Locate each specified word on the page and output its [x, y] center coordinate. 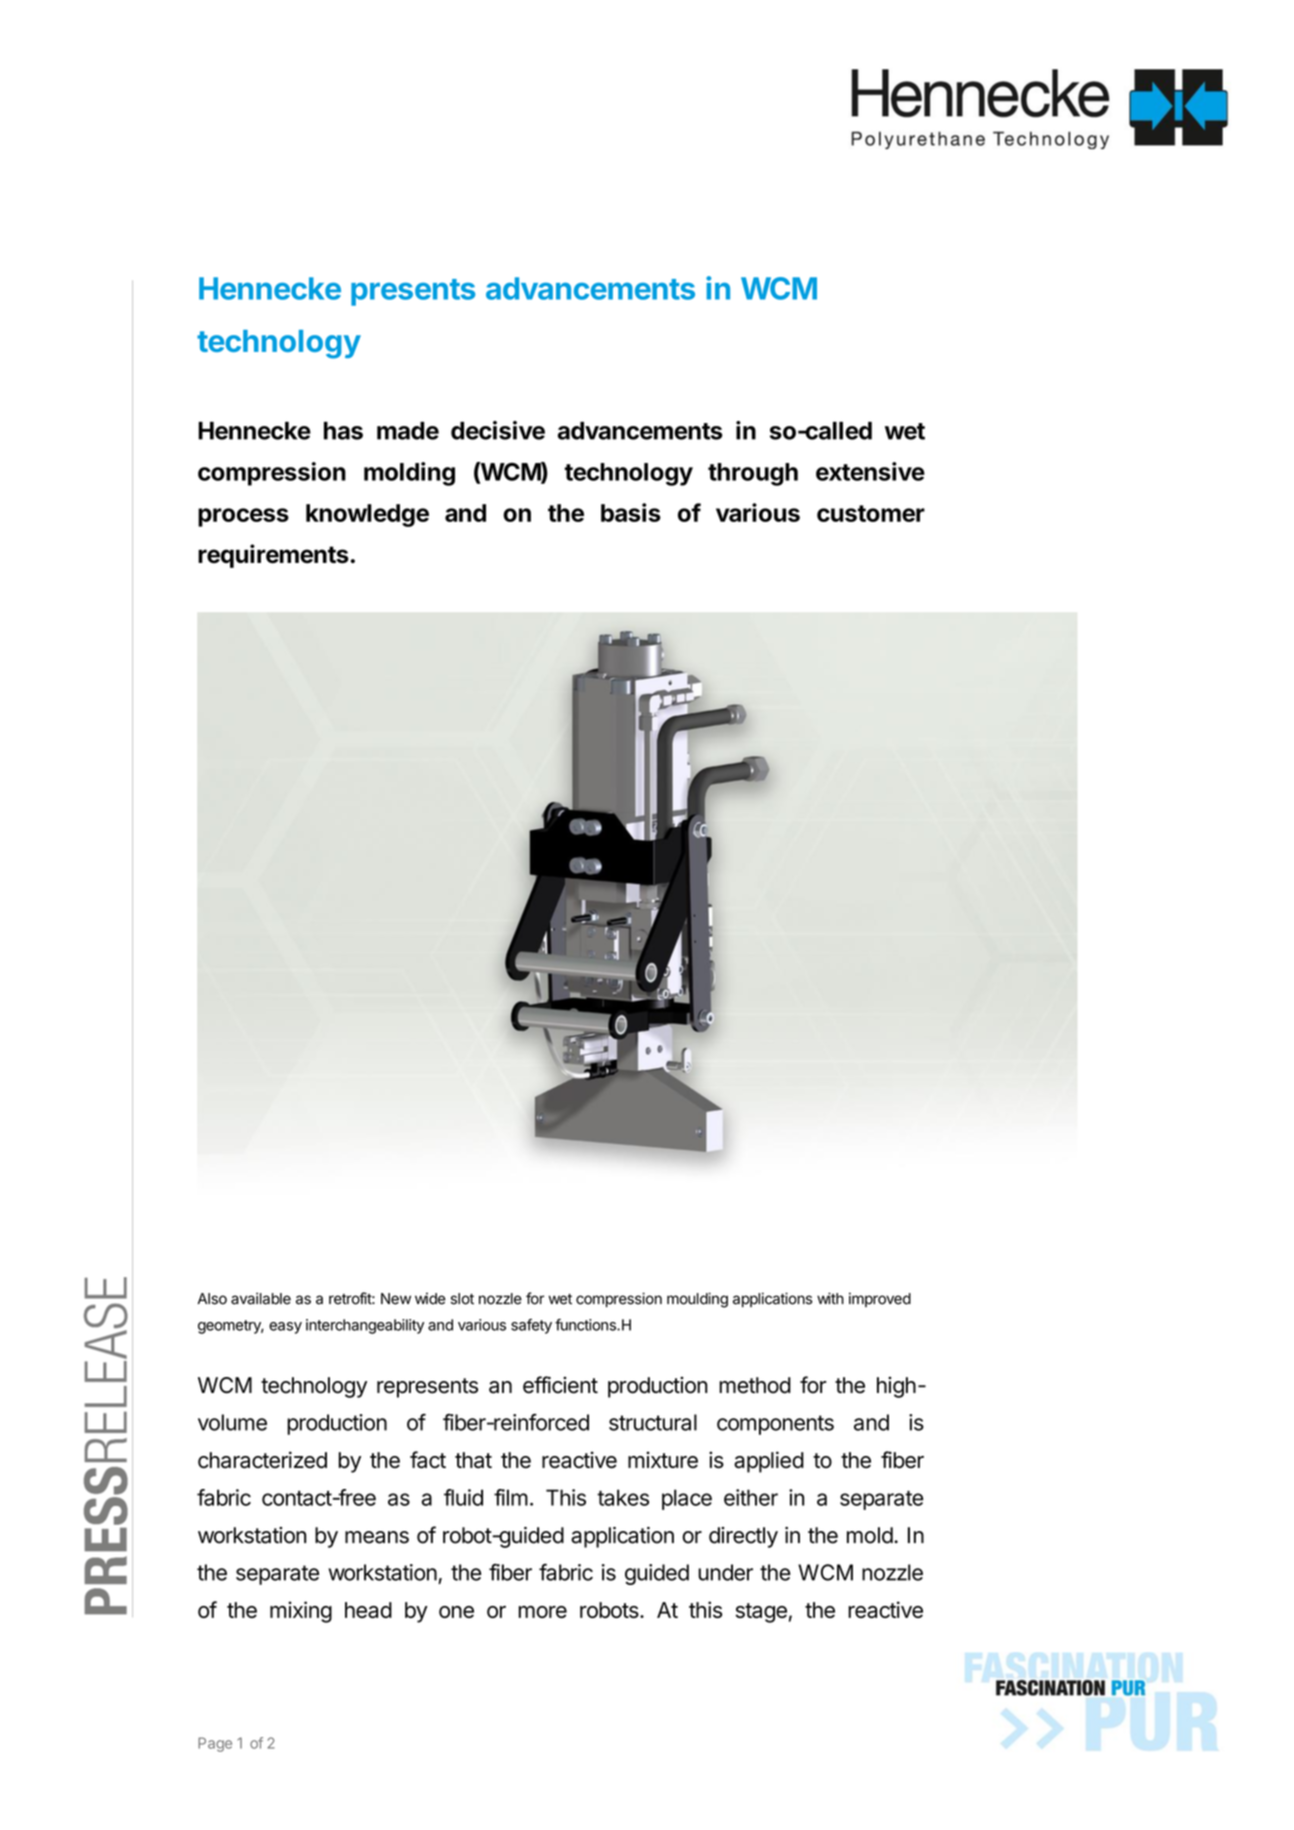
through [753, 474]
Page [215, 1744]
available [261, 1298]
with [830, 1298]
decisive [498, 430]
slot [462, 1299]
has [343, 431]
